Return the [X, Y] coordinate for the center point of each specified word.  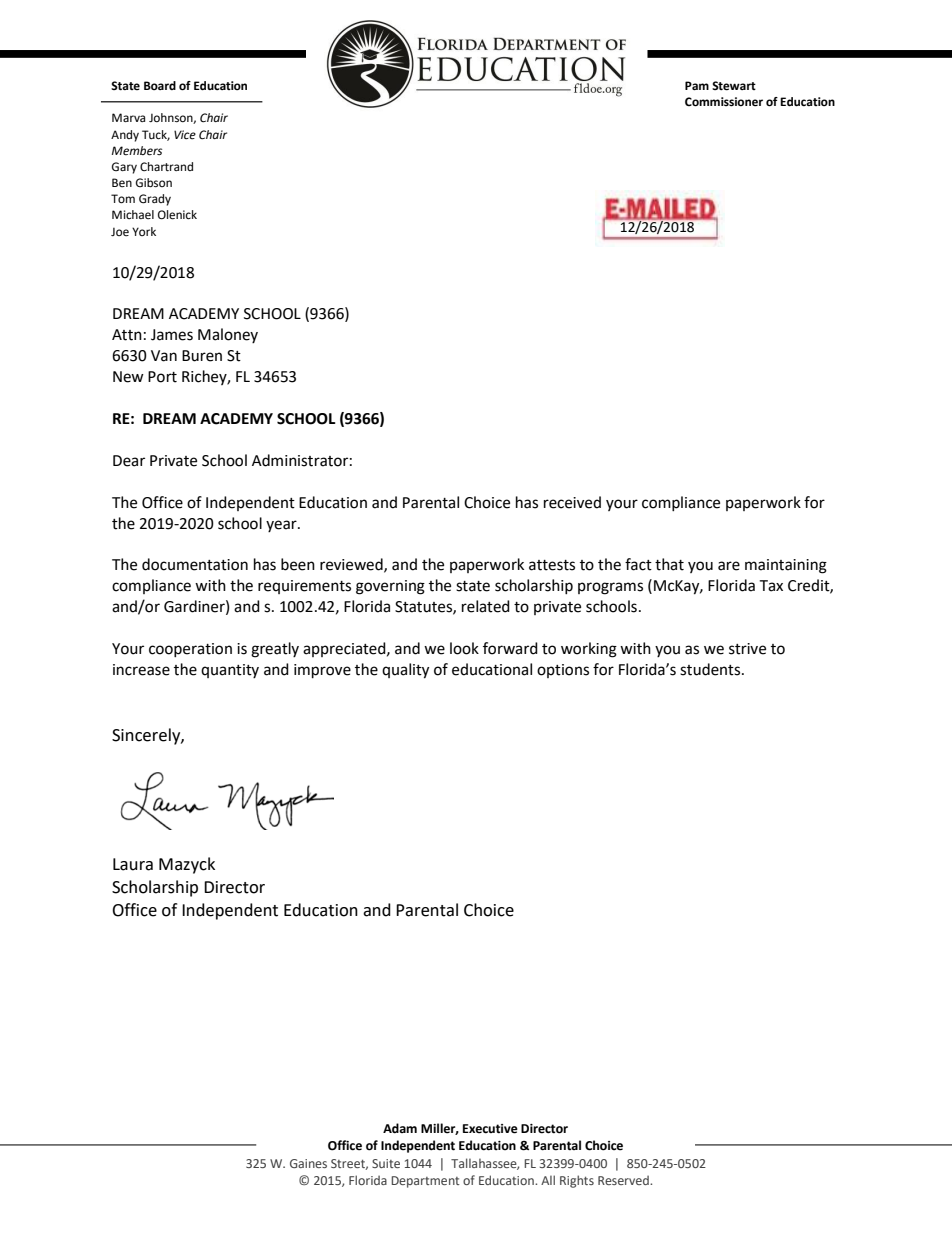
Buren [202, 356]
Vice [185, 135]
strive [747, 649]
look [464, 648]
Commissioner [724, 102]
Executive [490, 1129]
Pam [697, 85]
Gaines [308, 1163]
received [572, 502]
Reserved [624, 1180]
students [711, 669]
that [669, 564]
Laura [133, 864]
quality [405, 671]
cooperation [190, 650]
